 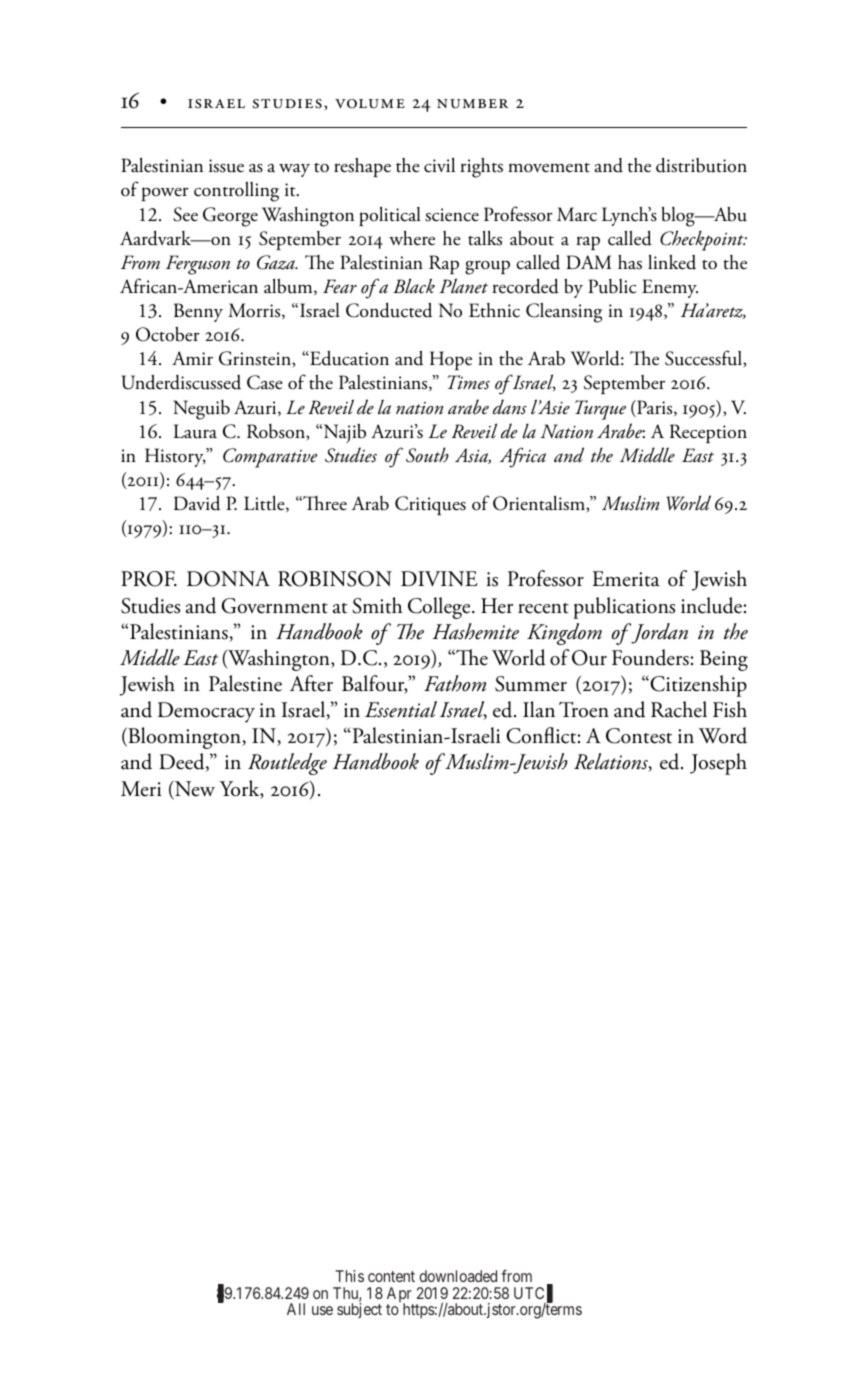 I want to click on Fathom, so click(x=455, y=683).
